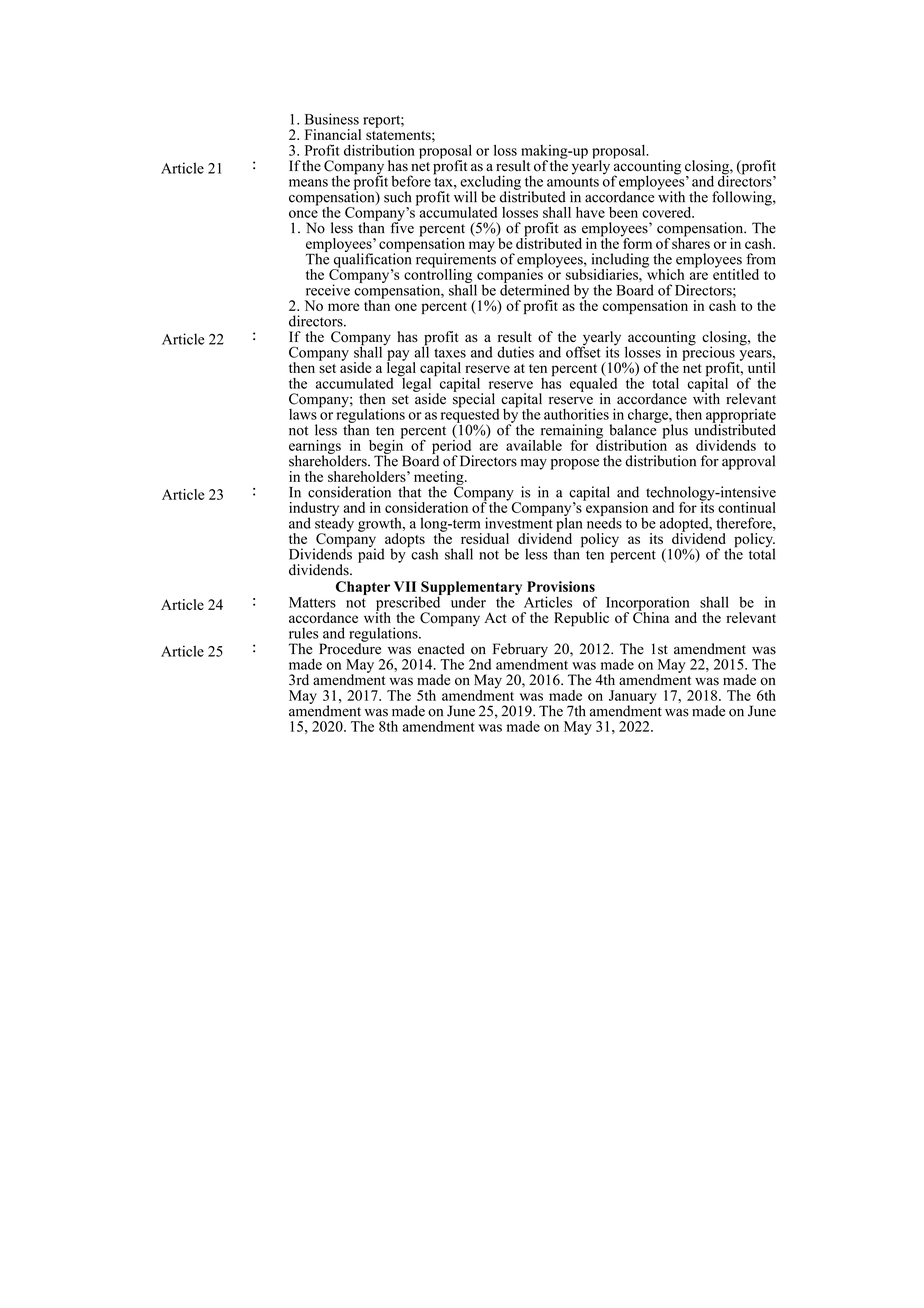 The image size is (924, 1308). What do you see at coordinates (708, 353) in the image?
I see `precious` at bounding box center [708, 353].
